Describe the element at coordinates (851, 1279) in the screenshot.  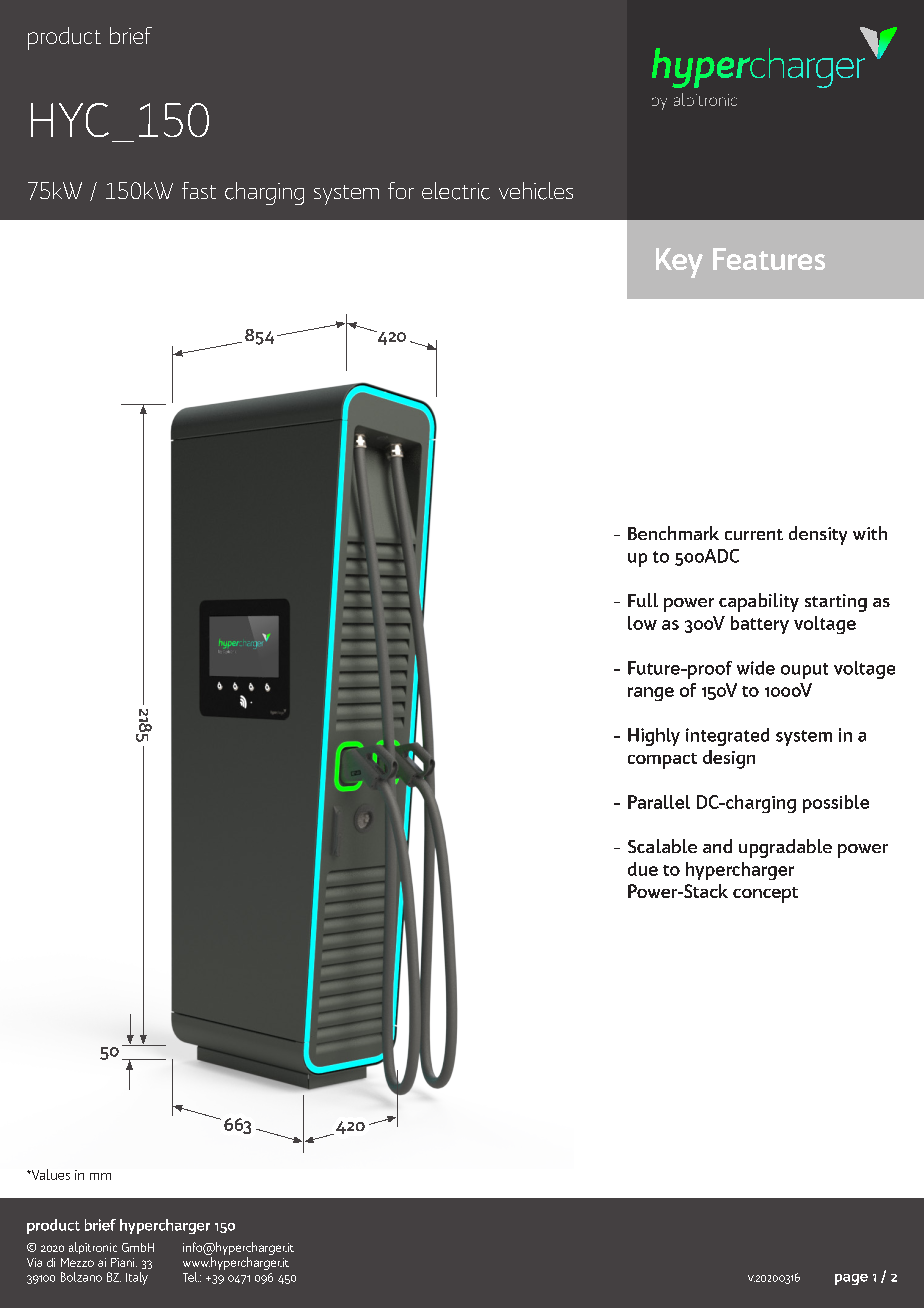
I see `page` at that location.
